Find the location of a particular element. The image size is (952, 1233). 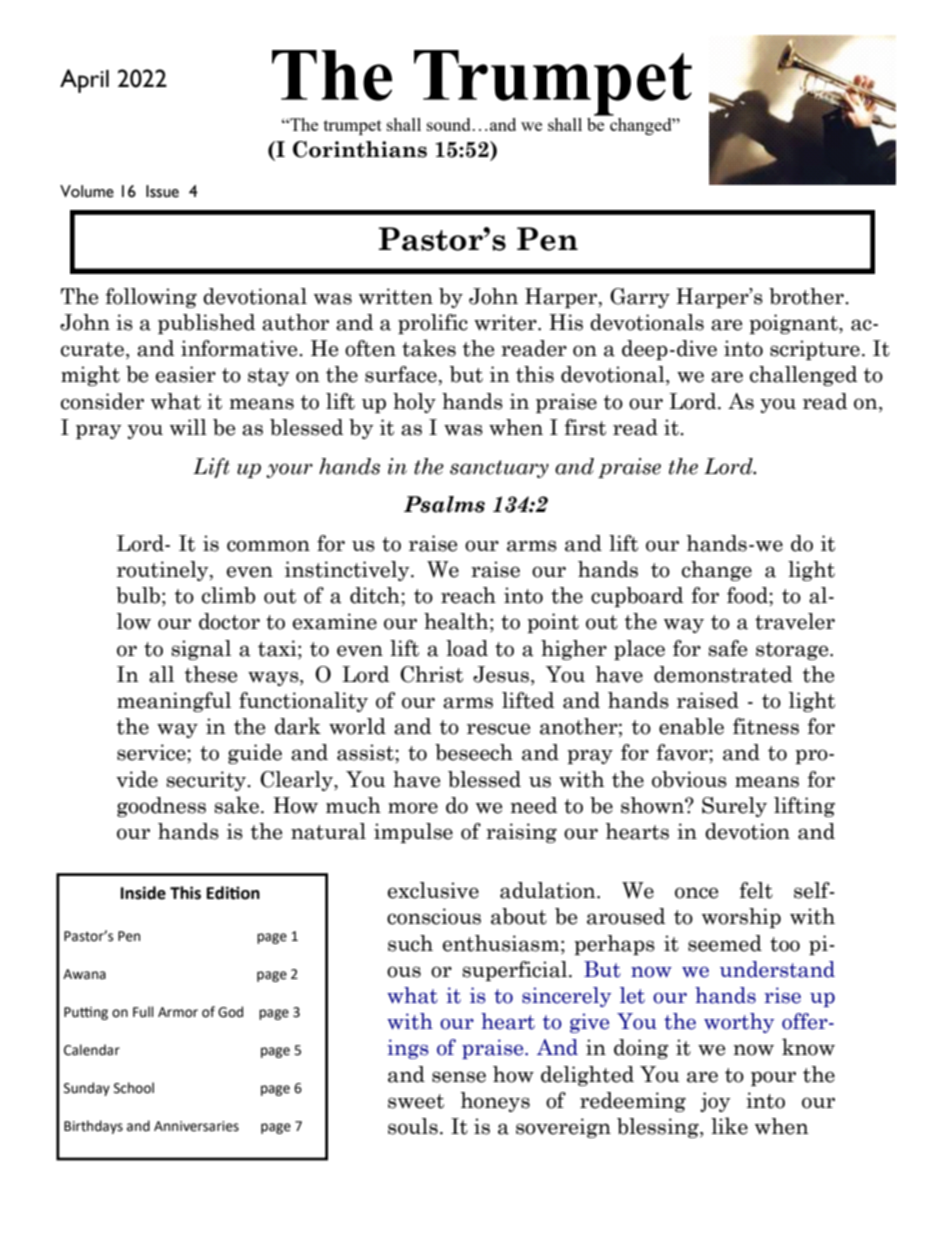

brother is located at coordinates (807, 296).
